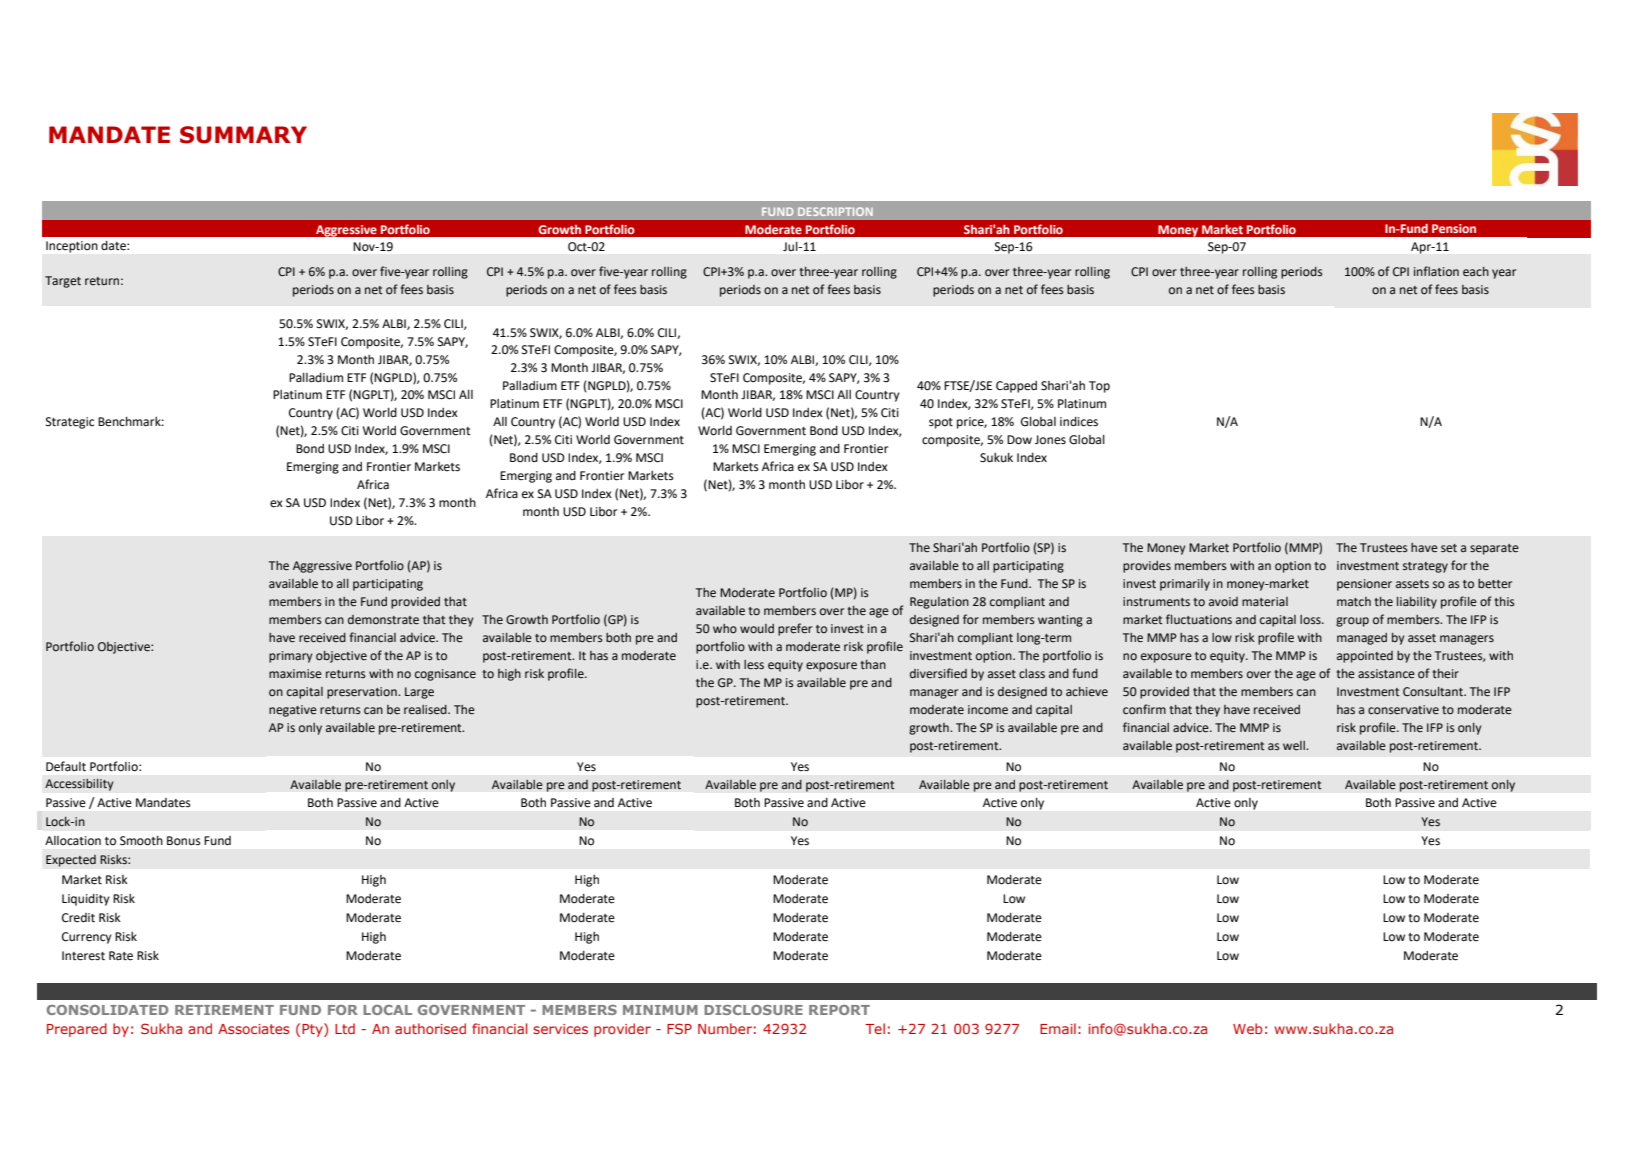 The image size is (1635, 1156). I want to click on Top, so click(1099, 387).
